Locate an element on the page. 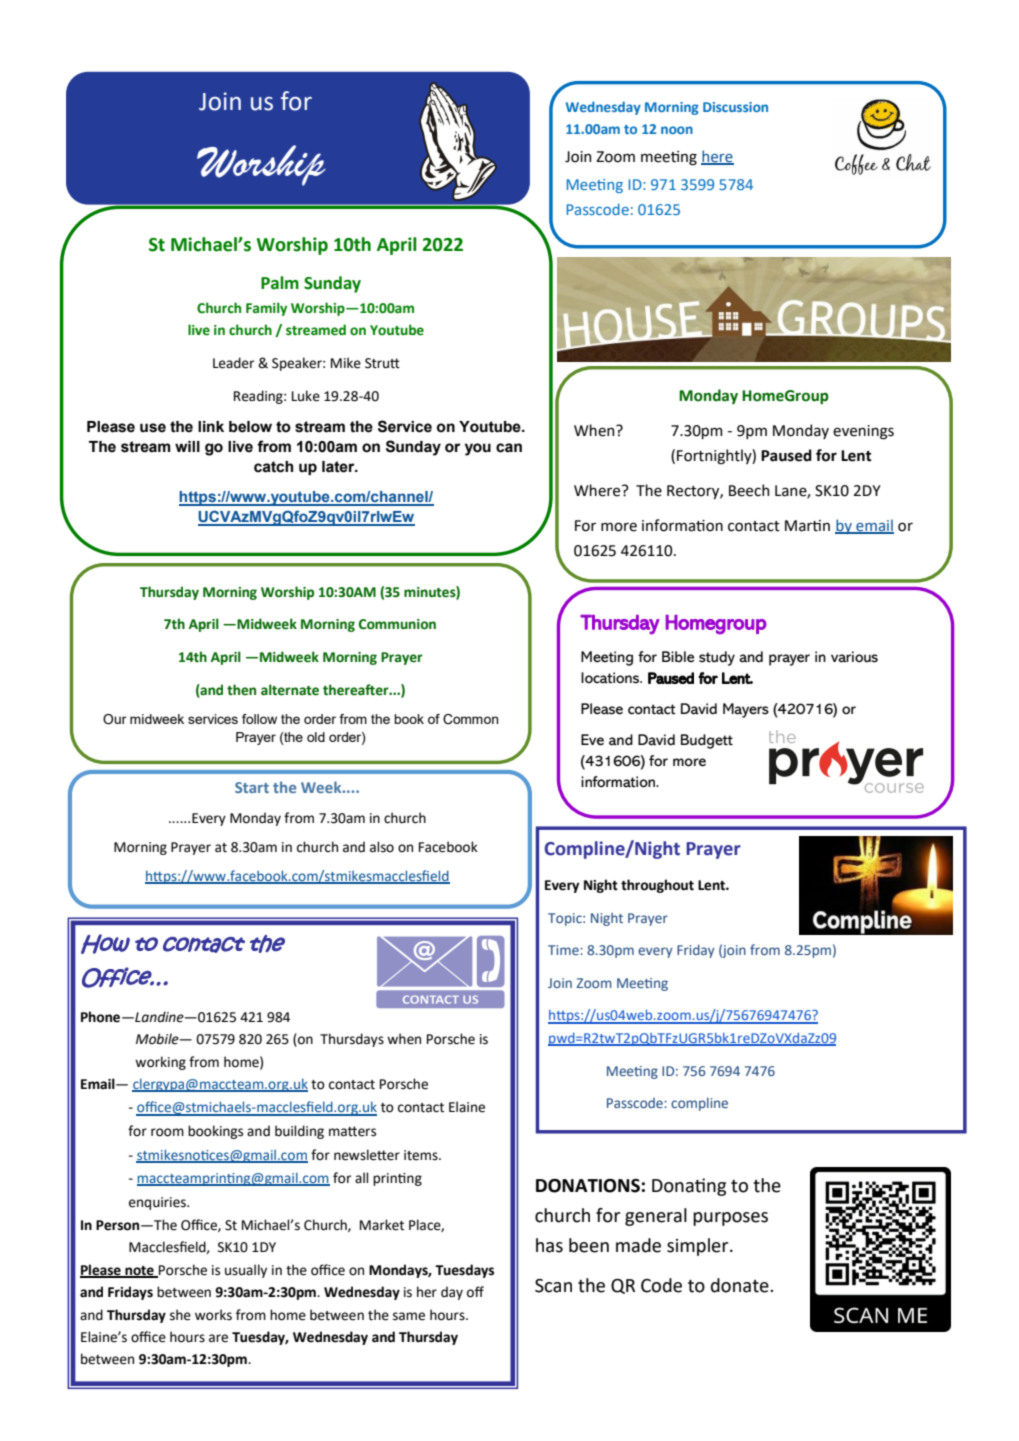  Mayers is located at coordinates (746, 710).
